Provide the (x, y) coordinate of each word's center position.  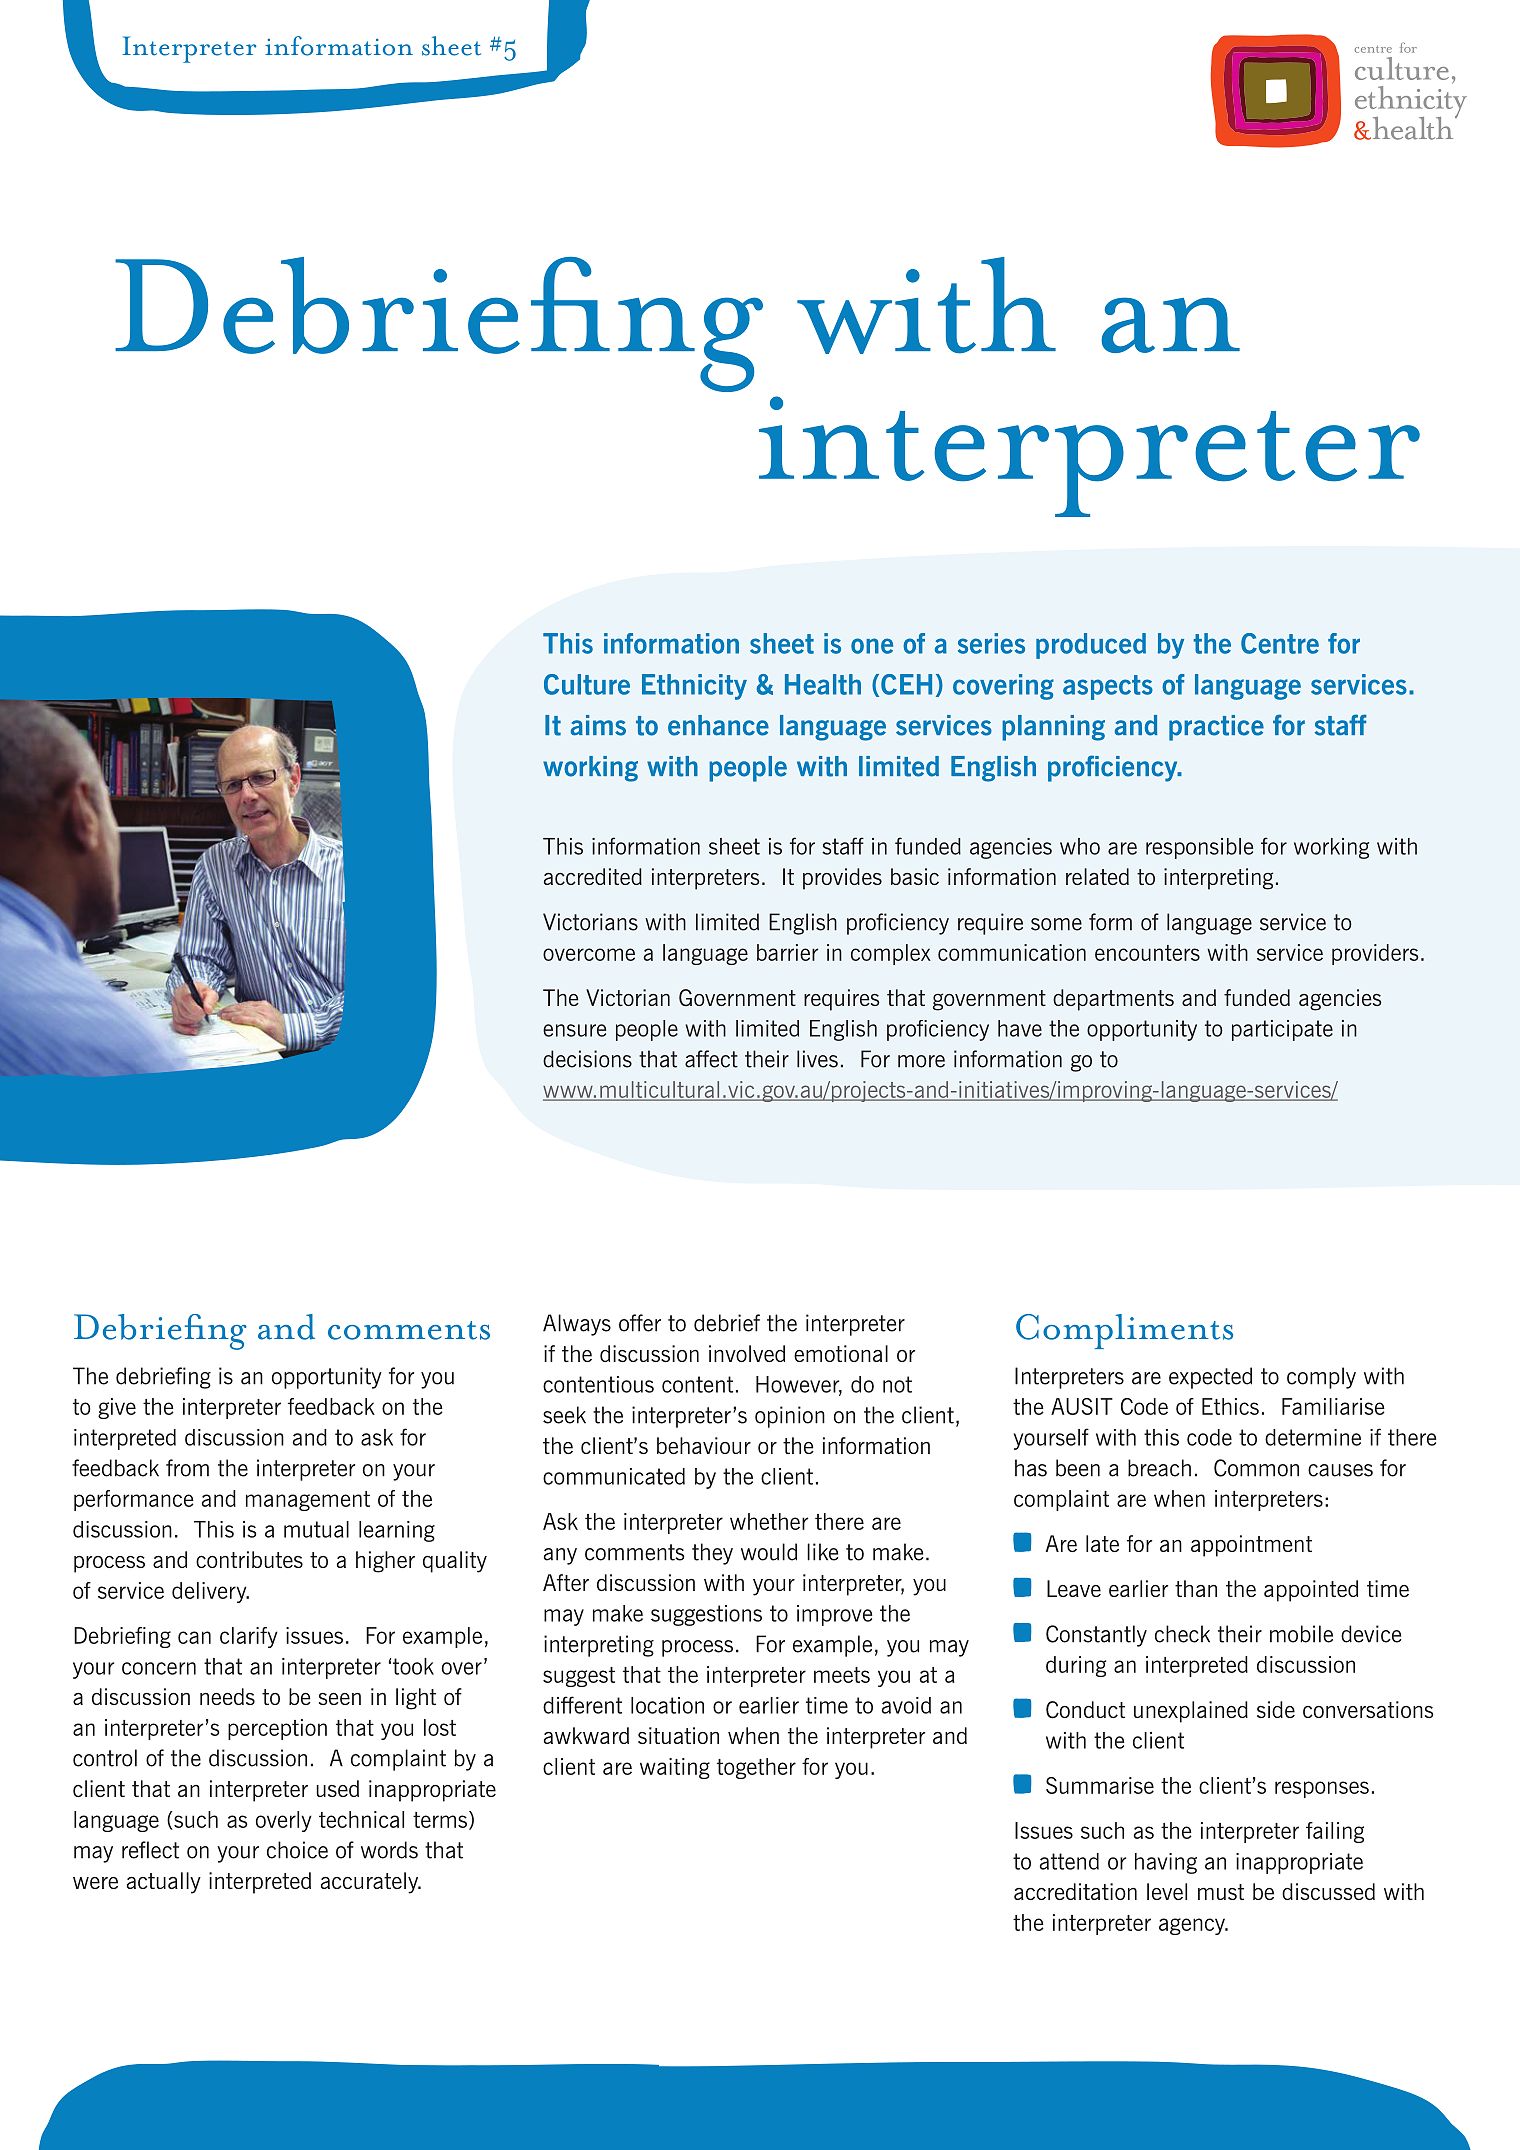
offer (640, 1323)
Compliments (1124, 1331)
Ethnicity (694, 687)
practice (1216, 728)
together (756, 1768)
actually (164, 1883)
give (117, 1408)
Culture (587, 684)
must (1221, 1892)
